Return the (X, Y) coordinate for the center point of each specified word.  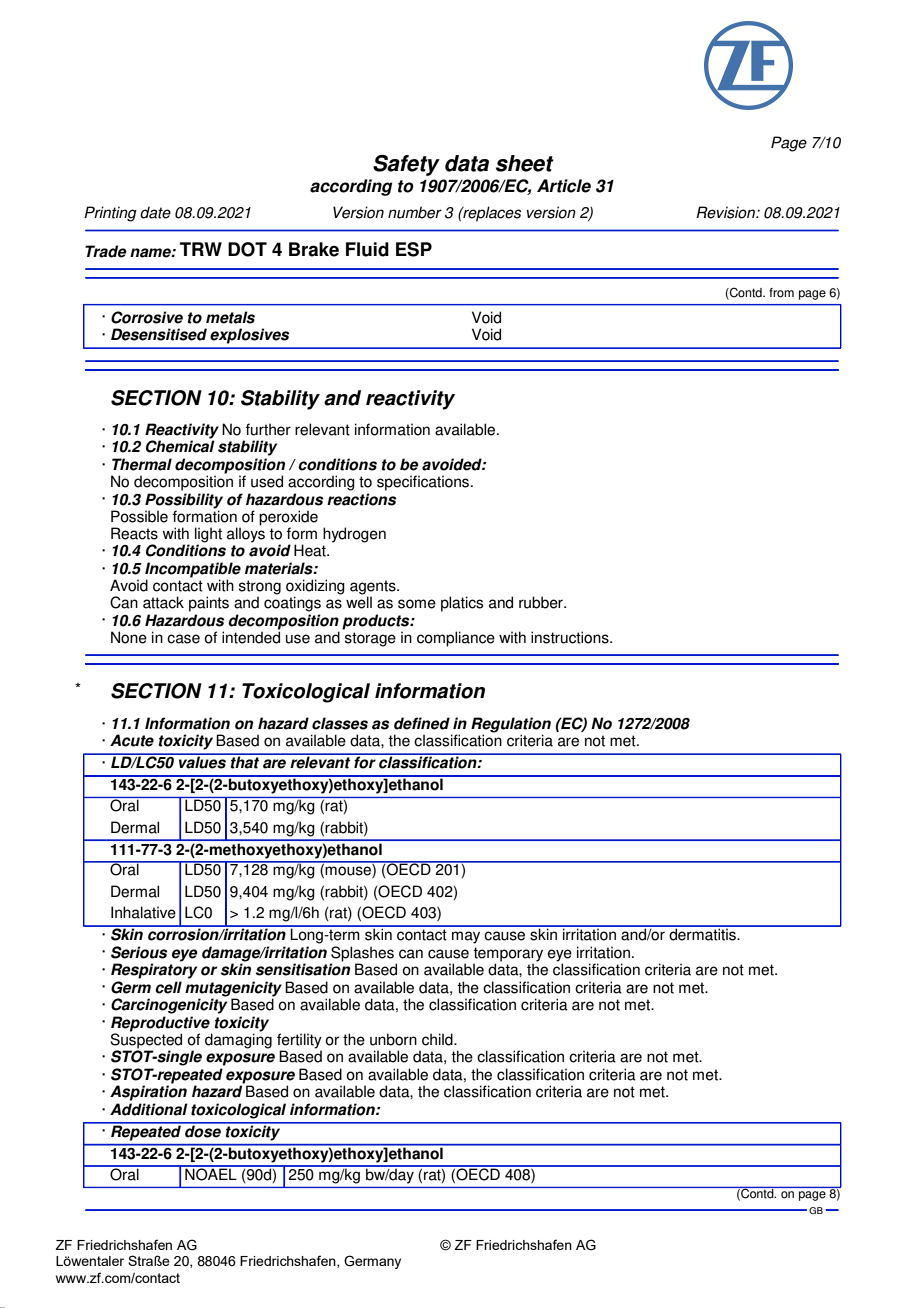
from (781, 293)
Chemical (180, 445)
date (155, 212)
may (466, 937)
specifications (424, 483)
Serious (139, 952)
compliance (456, 639)
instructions (571, 637)
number (415, 212)
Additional (149, 1109)
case (183, 639)
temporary (508, 954)
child (438, 1039)
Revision (726, 212)
